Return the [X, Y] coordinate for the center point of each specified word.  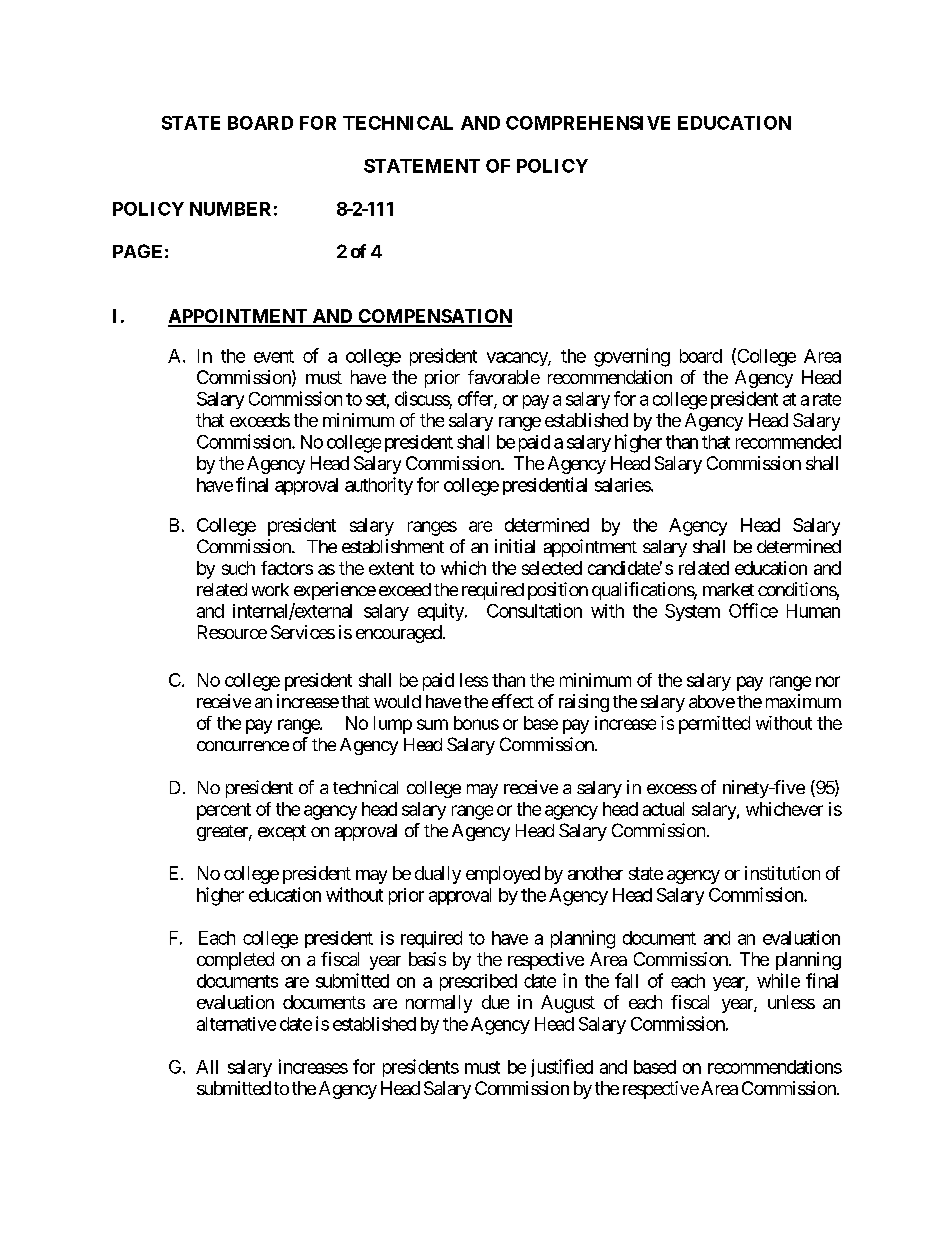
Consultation [534, 610]
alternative [236, 1024]
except [282, 833]
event [274, 356]
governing [632, 357]
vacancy [518, 359]
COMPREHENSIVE [588, 123]
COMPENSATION [434, 317]
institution [782, 873]
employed [503, 875]
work [270, 589]
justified [562, 1068]
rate [827, 399]
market [728, 589]
